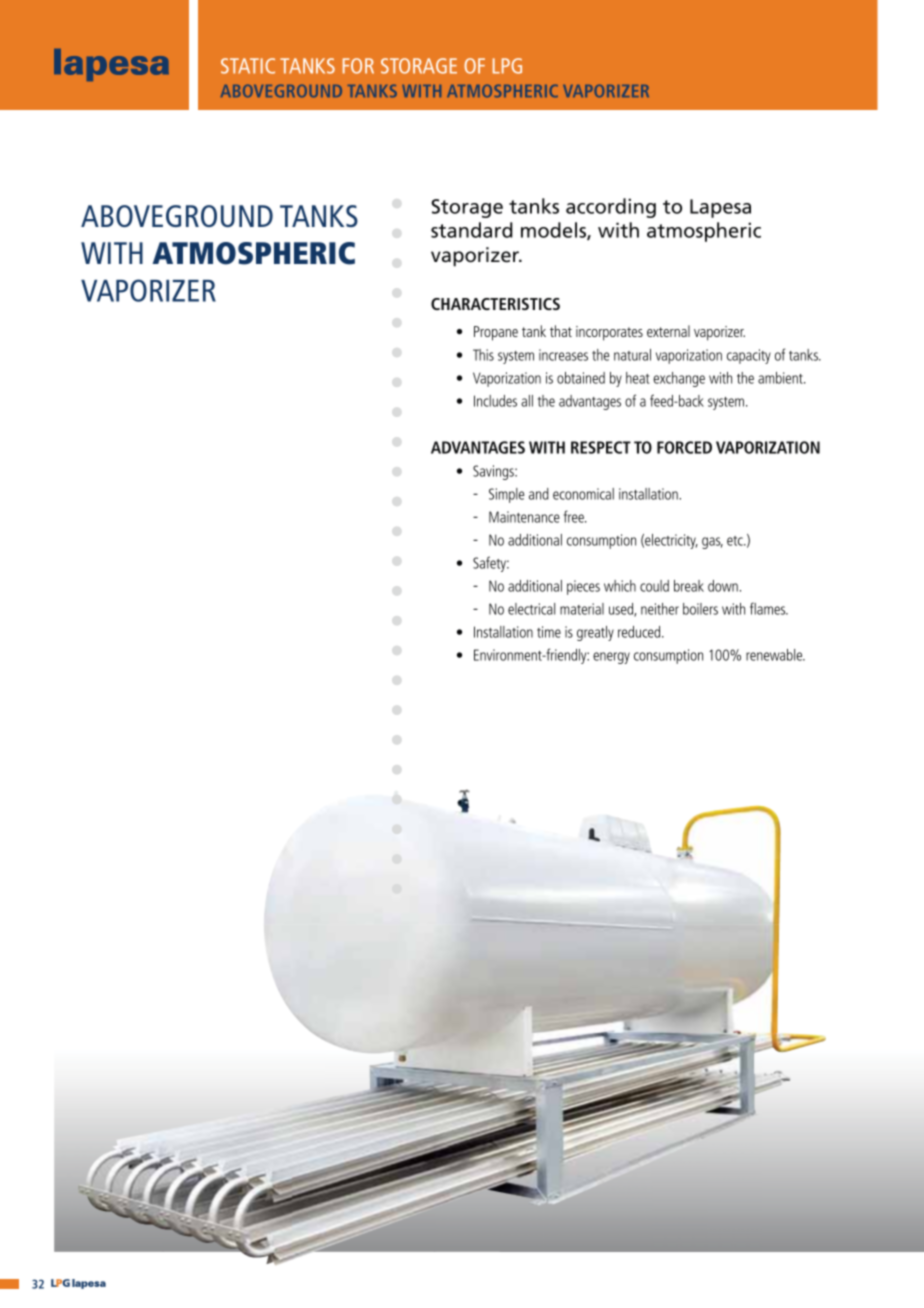 The image size is (924, 1308). I want to click on Propane, so click(496, 333).
